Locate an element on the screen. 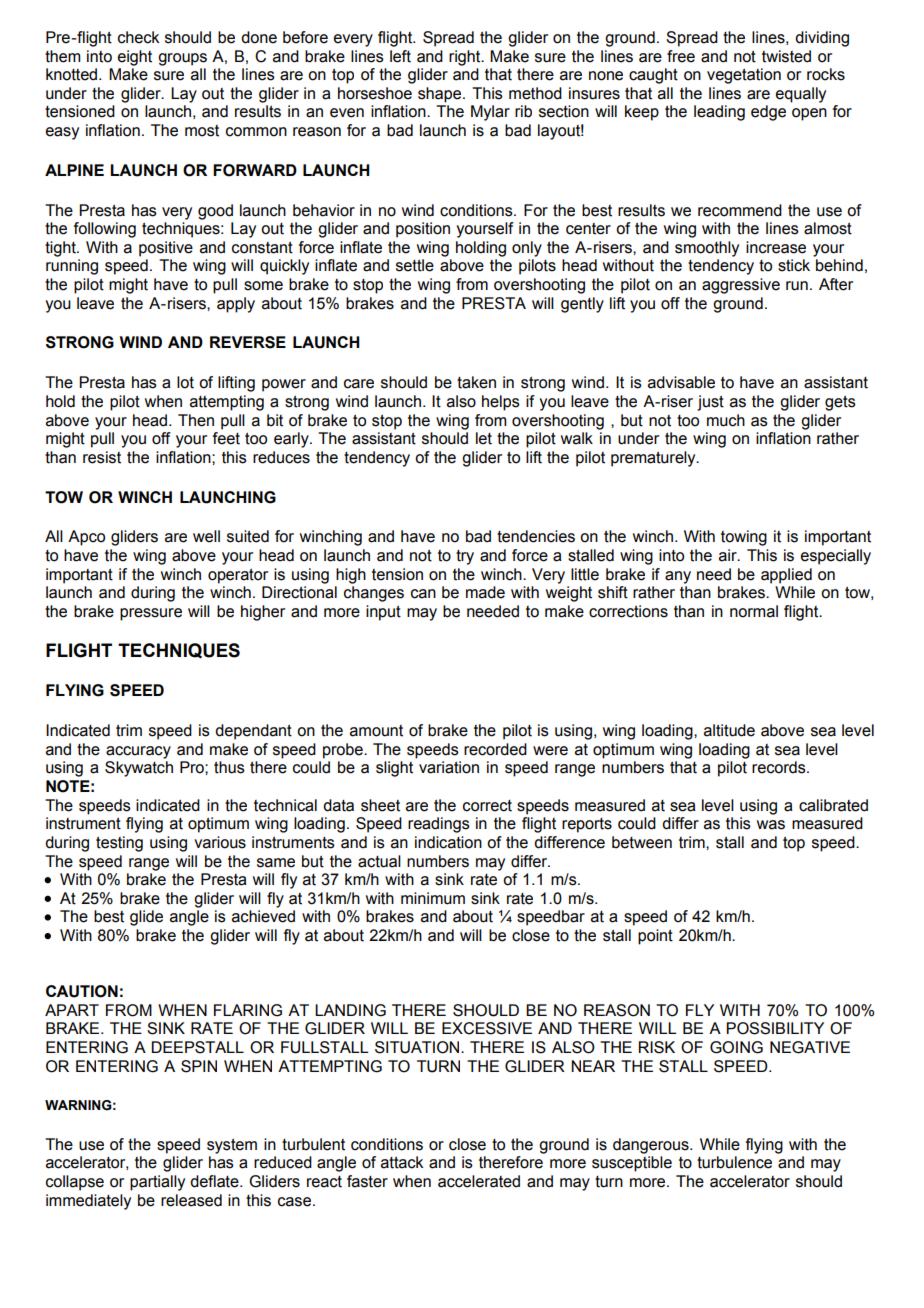  can is located at coordinates (423, 594).
